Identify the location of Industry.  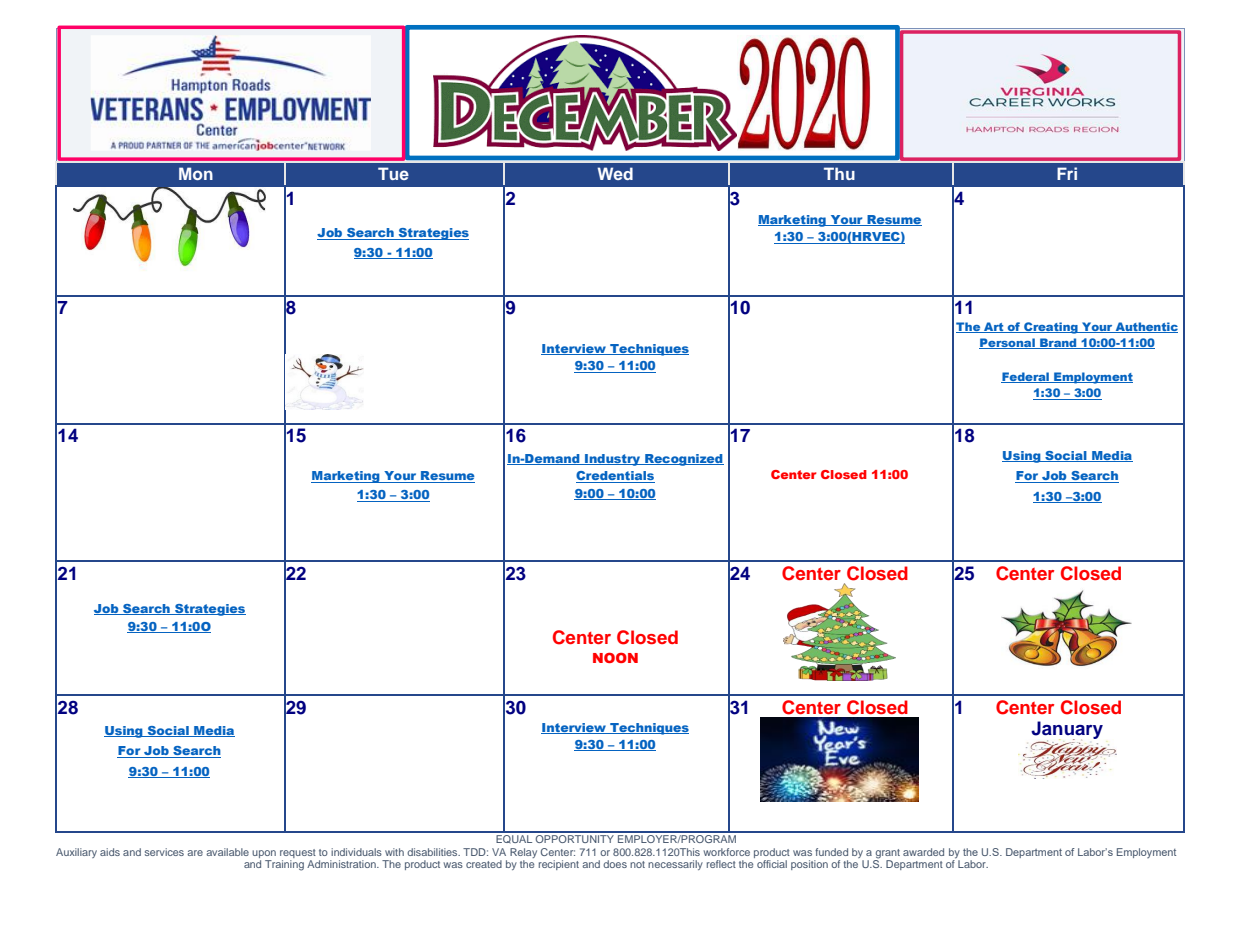
(613, 460).
